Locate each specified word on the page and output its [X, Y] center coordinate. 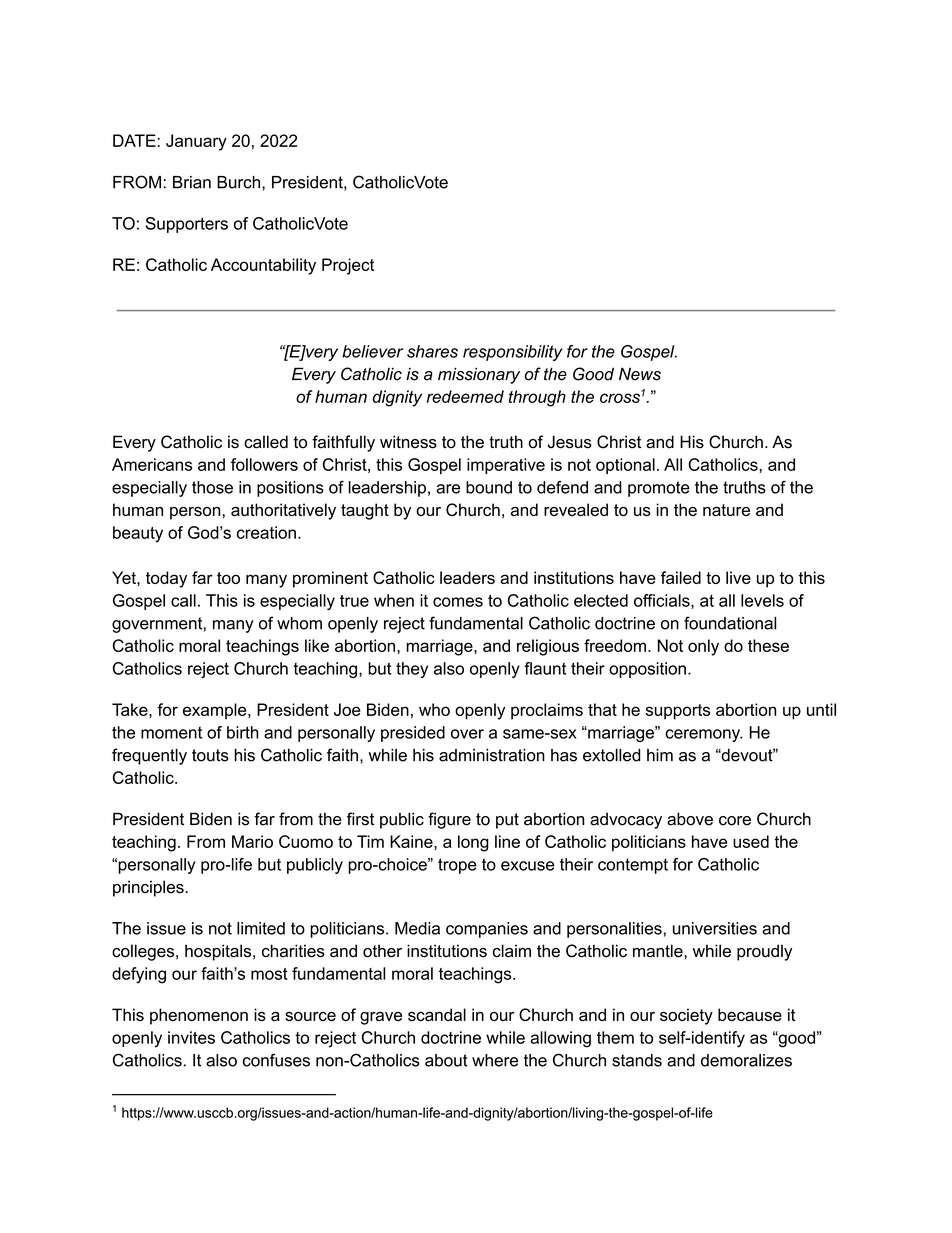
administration [492, 755]
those [212, 487]
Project [348, 266]
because [750, 1014]
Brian [192, 182]
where [495, 1060]
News [640, 374]
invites [191, 1037]
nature [726, 510]
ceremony [704, 735]
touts [210, 755]
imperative [506, 466]
